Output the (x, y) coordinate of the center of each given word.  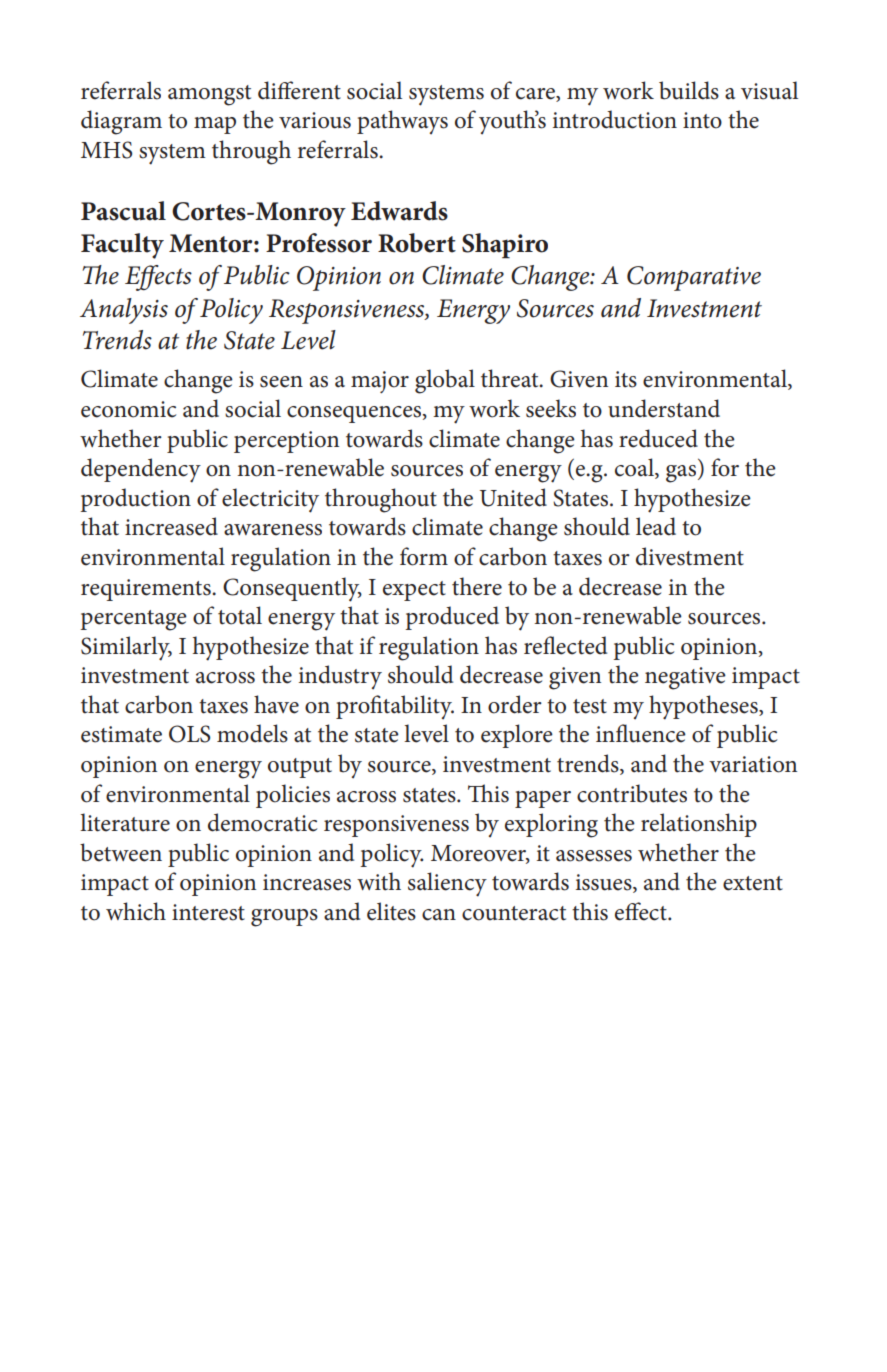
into (702, 120)
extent (753, 883)
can (439, 915)
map (215, 125)
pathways (402, 122)
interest (208, 912)
